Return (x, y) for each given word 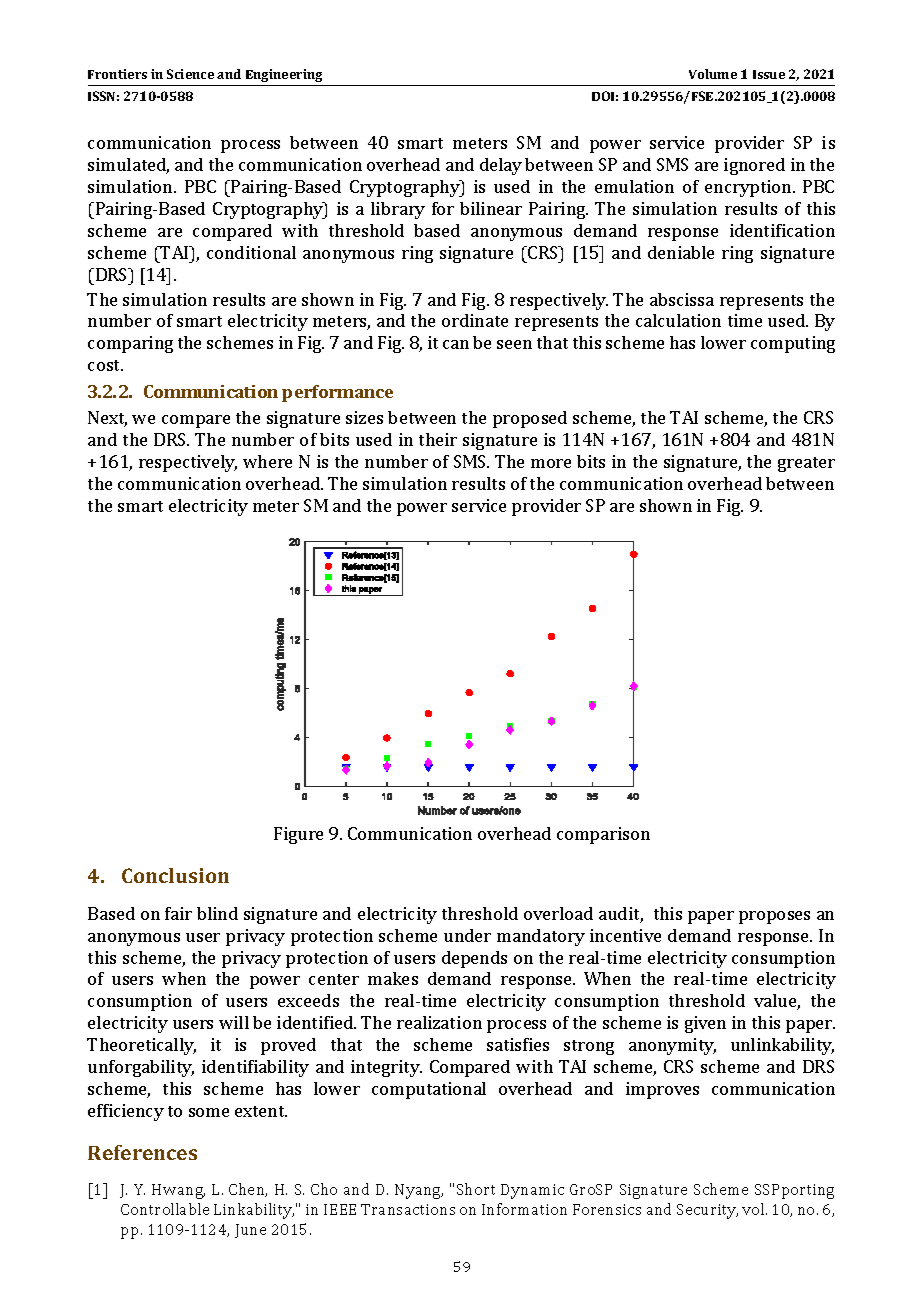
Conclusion (175, 875)
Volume (713, 74)
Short (476, 1189)
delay (501, 166)
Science (190, 74)
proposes (774, 917)
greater (806, 464)
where (267, 461)
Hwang (178, 1191)
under (467, 935)
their (438, 439)
